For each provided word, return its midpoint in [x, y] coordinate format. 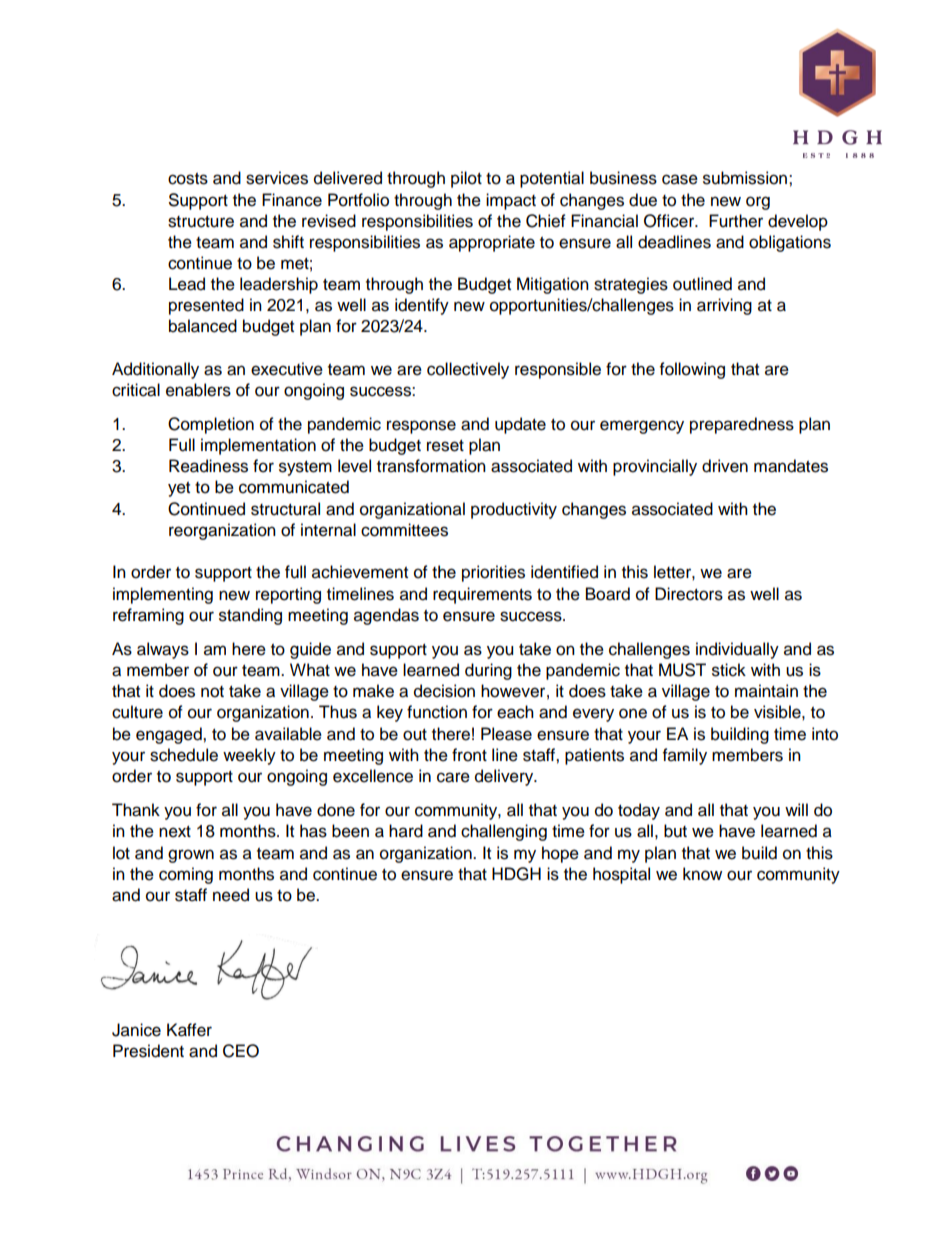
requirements [482, 595]
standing [250, 616]
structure [201, 222]
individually [737, 650]
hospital [621, 875]
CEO [241, 1051]
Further [736, 221]
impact [511, 201]
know [702, 874]
